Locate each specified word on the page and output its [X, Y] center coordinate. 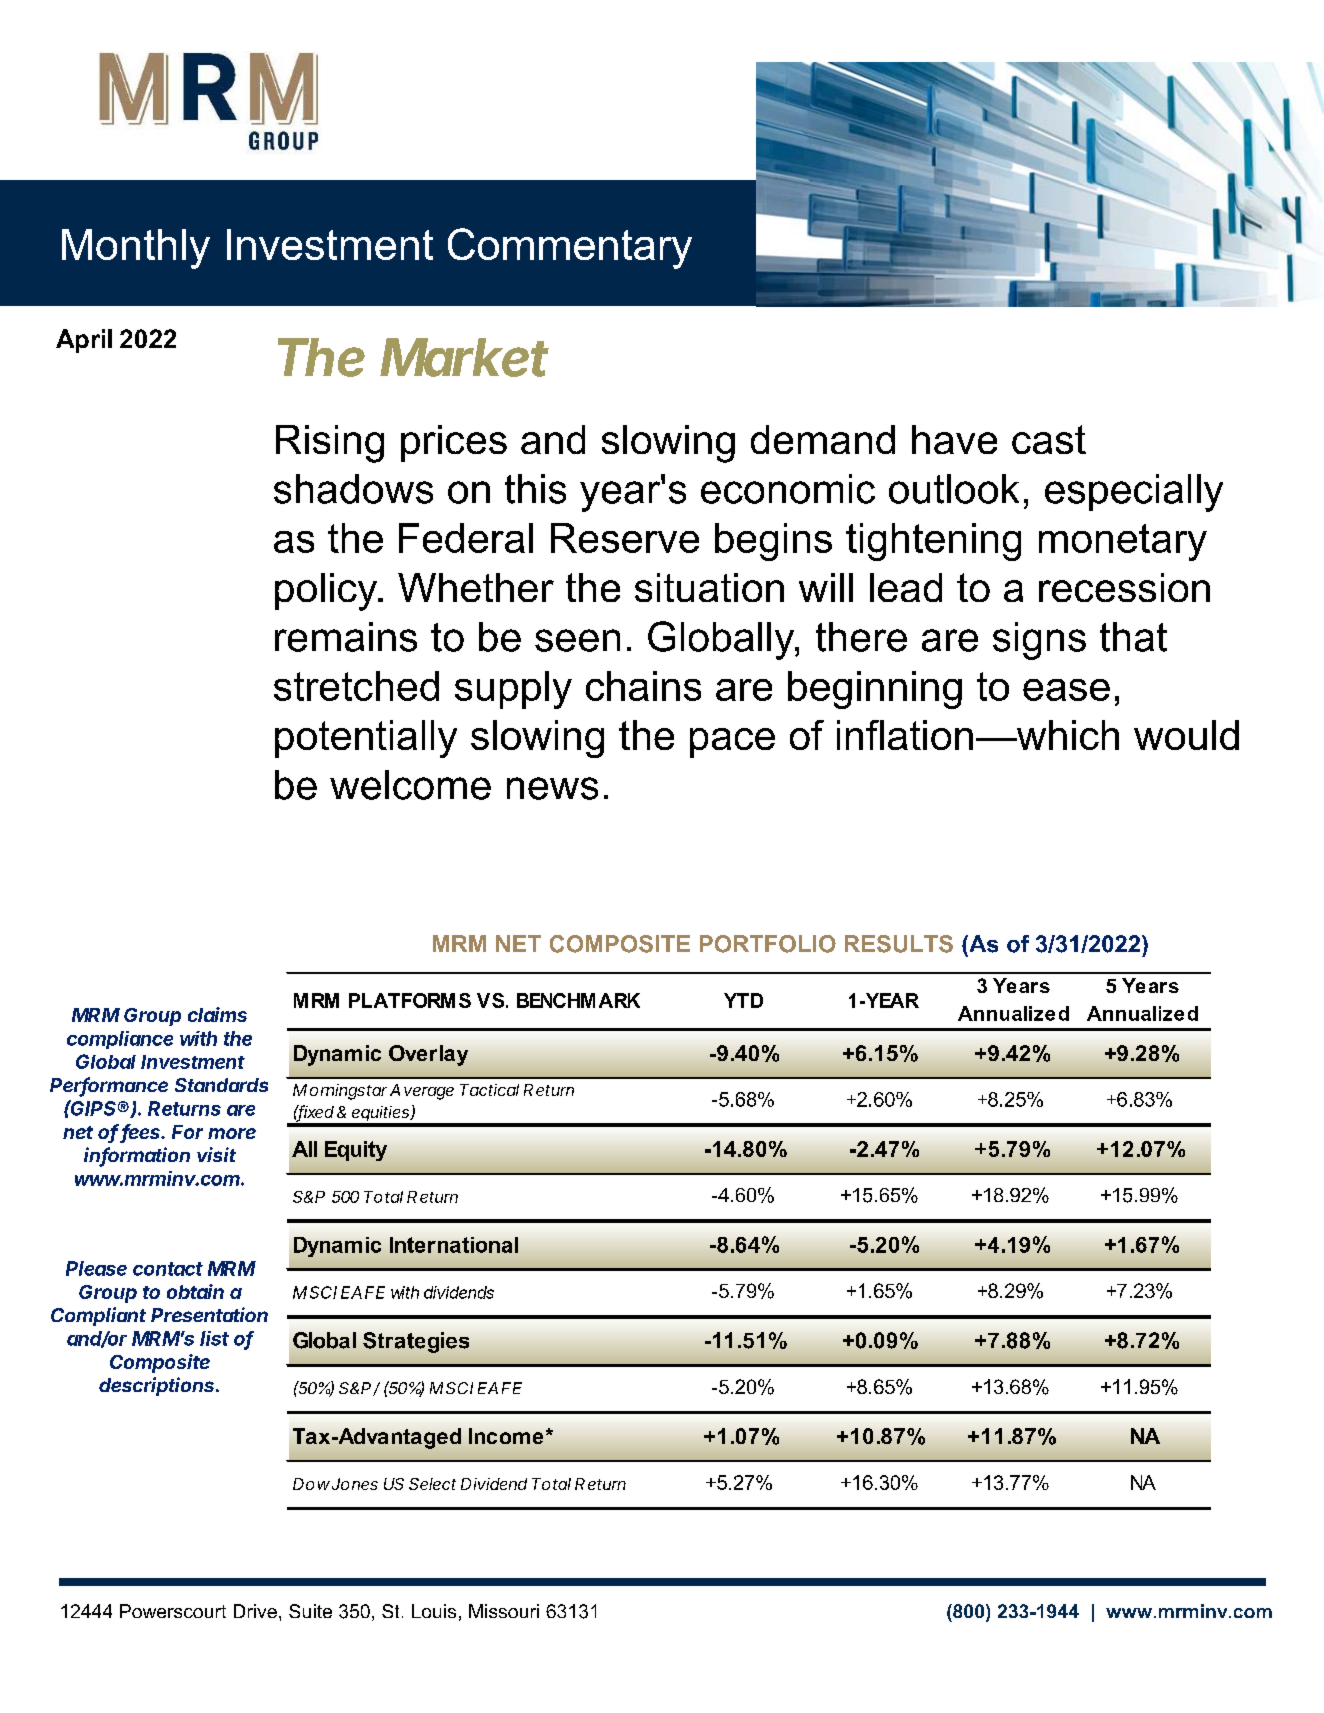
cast [1049, 439]
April [84, 341]
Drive [255, 1611]
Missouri [504, 1611]
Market [464, 357]
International [454, 1245]
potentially [366, 739]
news [552, 788]
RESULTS [899, 944]
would [1186, 735]
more [232, 1133]
